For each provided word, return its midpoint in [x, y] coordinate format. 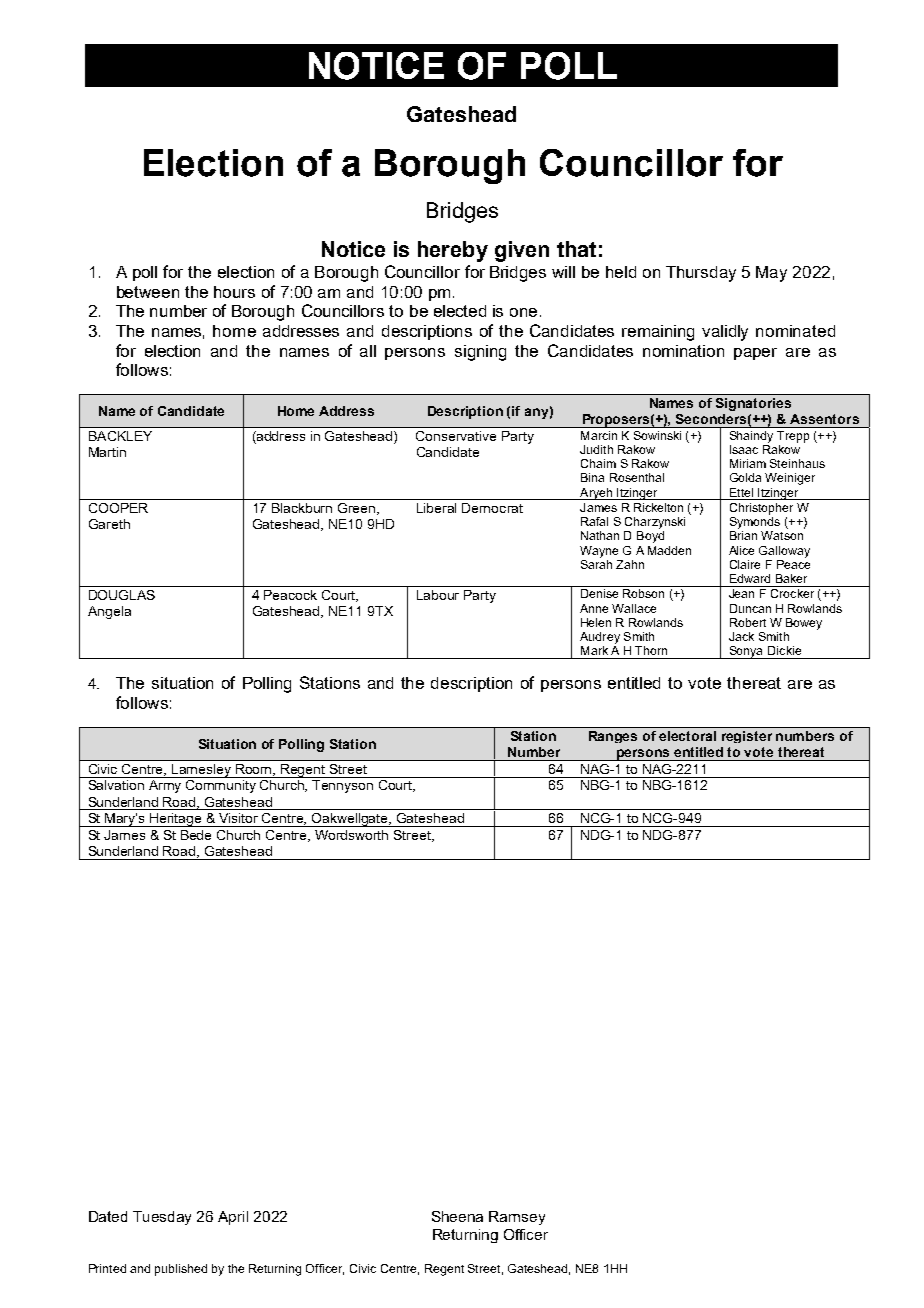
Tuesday [162, 1218]
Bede [196, 835]
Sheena [457, 1216]
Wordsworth [351, 835]
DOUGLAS [122, 595]
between [148, 292]
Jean [741, 593]
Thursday [701, 274]
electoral [687, 736]
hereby [453, 251]
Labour [438, 595]
